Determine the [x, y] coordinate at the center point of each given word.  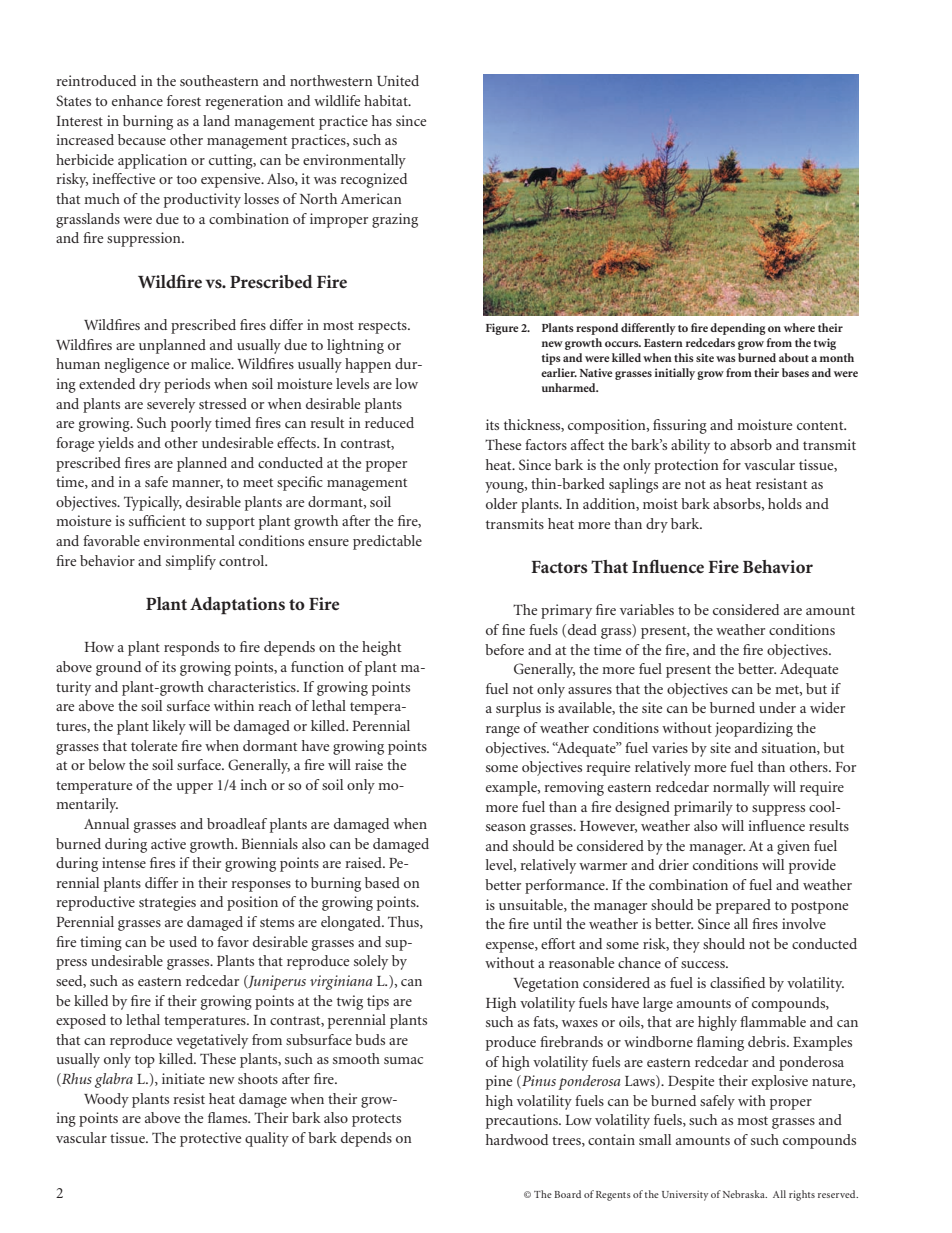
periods [187, 385]
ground [118, 668]
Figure [502, 329]
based [382, 882]
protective [210, 1139]
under [777, 707]
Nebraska [745, 1194]
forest [184, 100]
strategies [167, 903]
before [504, 649]
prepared [743, 906]
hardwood [517, 1139]
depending [738, 329]
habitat [387, 100]
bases [795, 372]
